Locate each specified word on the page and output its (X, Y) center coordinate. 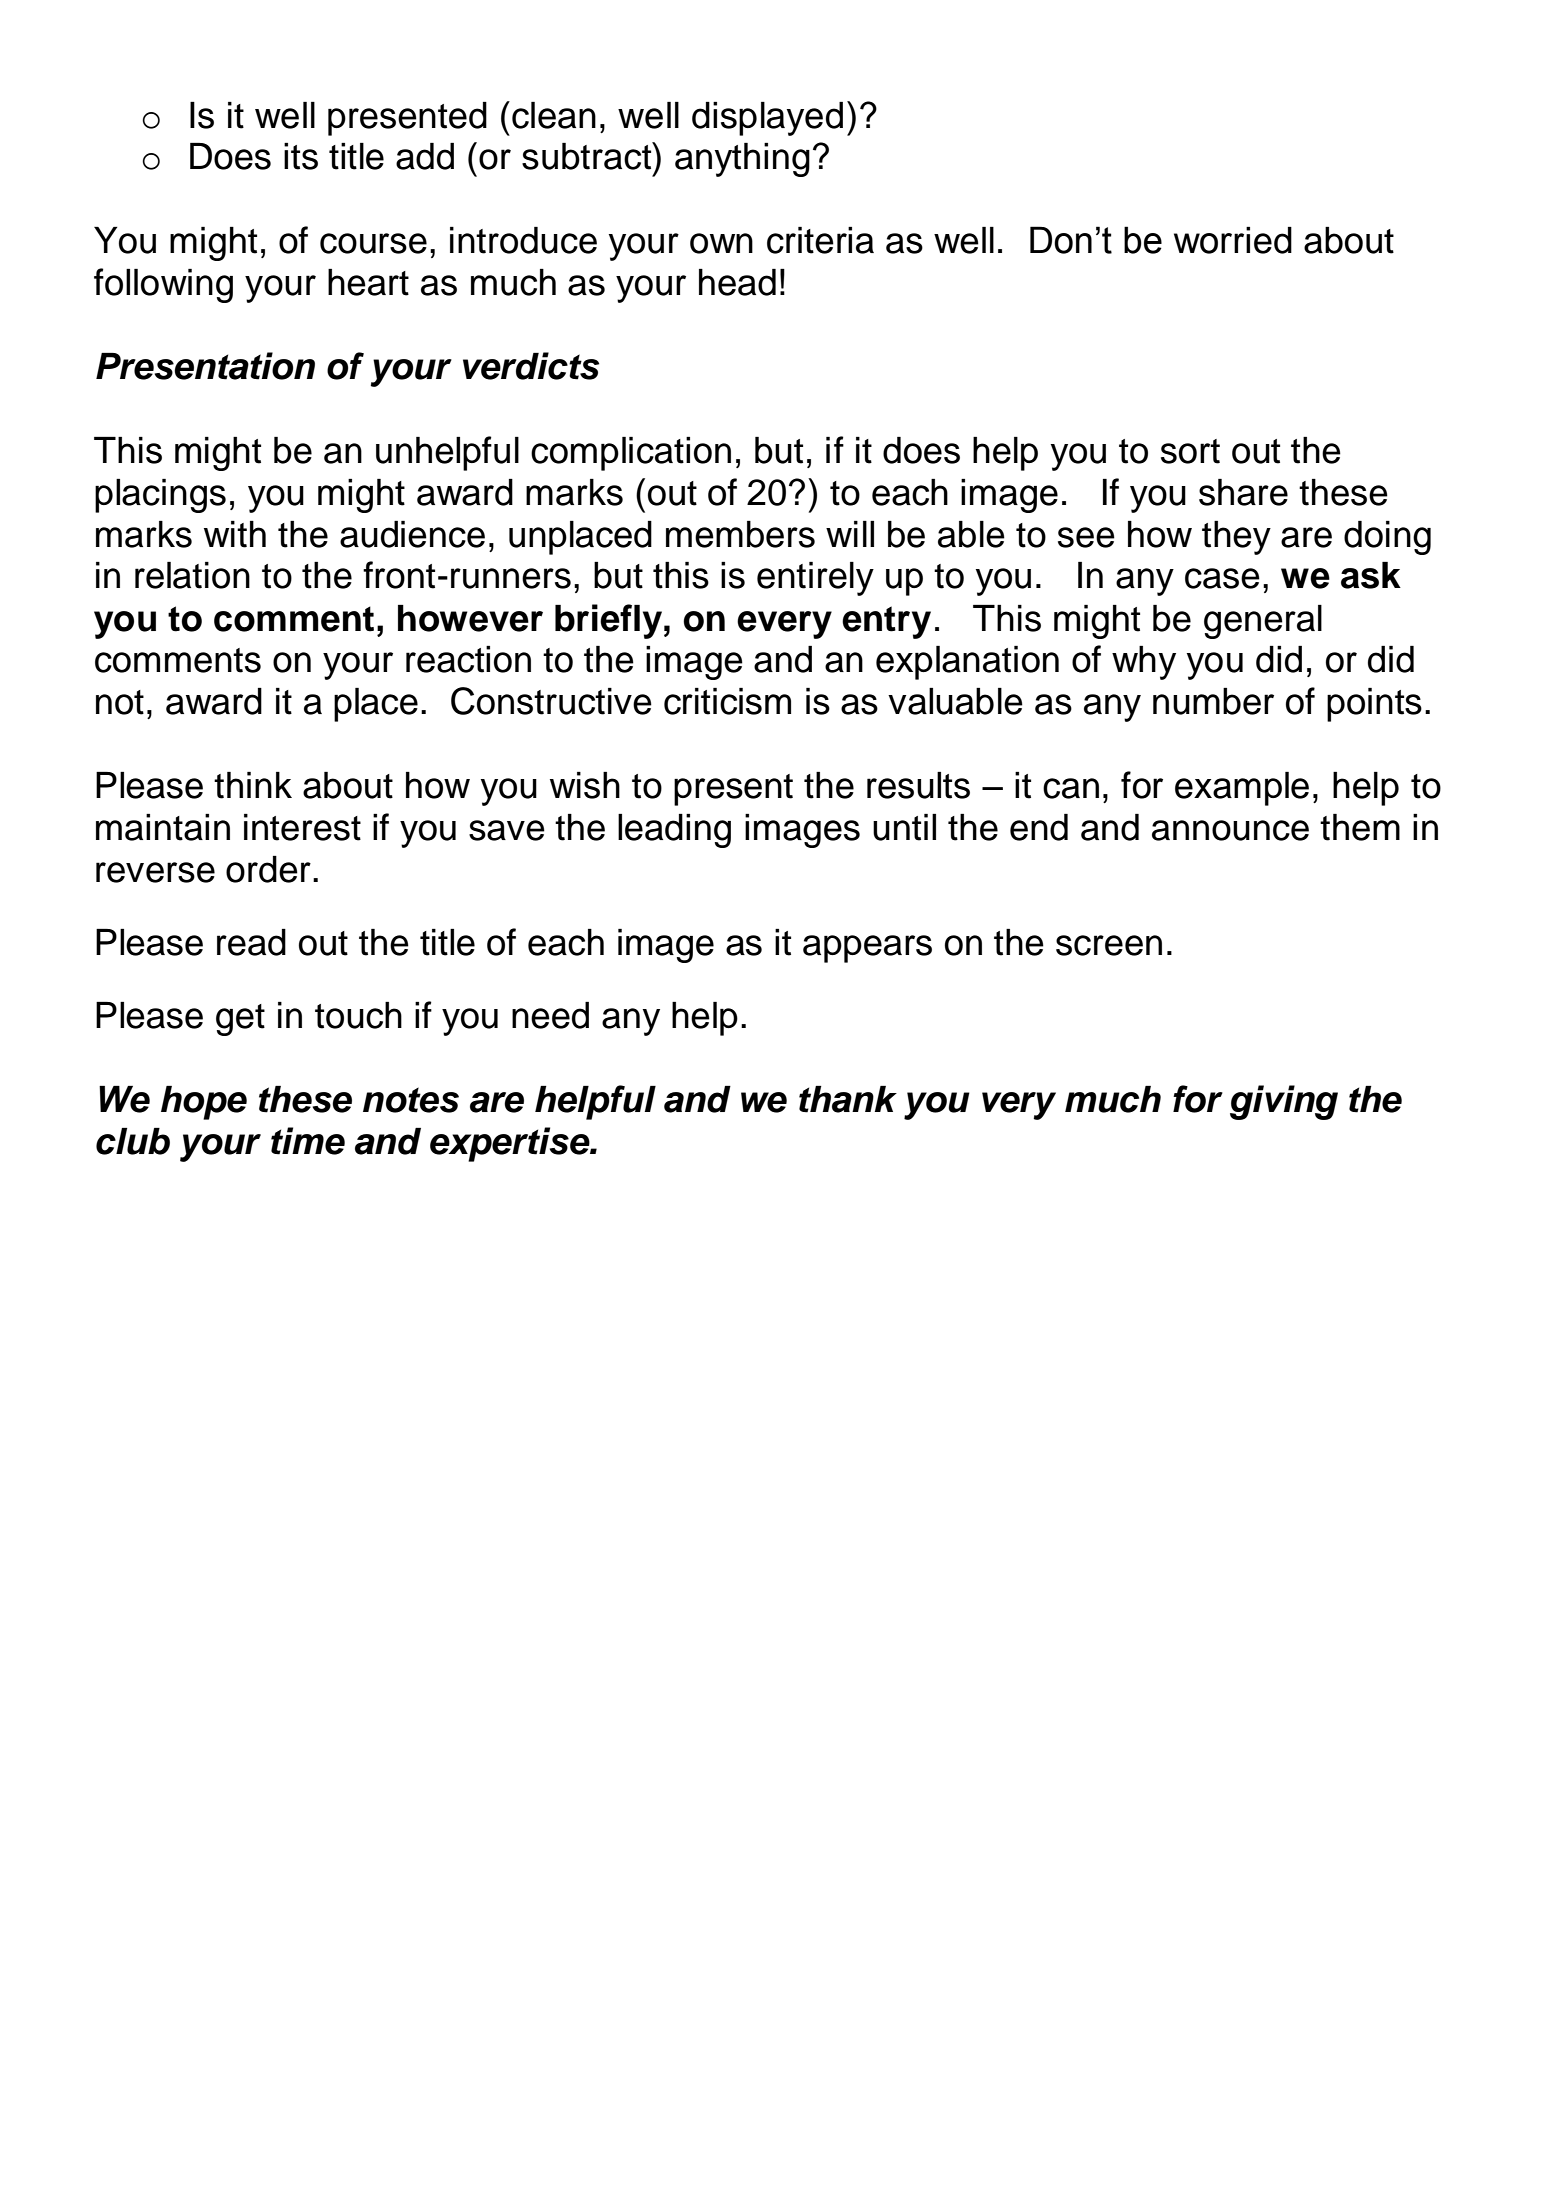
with (235, 534)
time (308, 1141)
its (301, 156)
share (1243, 492)
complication (631, 454)
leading (674, 831)
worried (1233, 240)
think (253, 785)
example (1242, 789)
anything (742, 160)
